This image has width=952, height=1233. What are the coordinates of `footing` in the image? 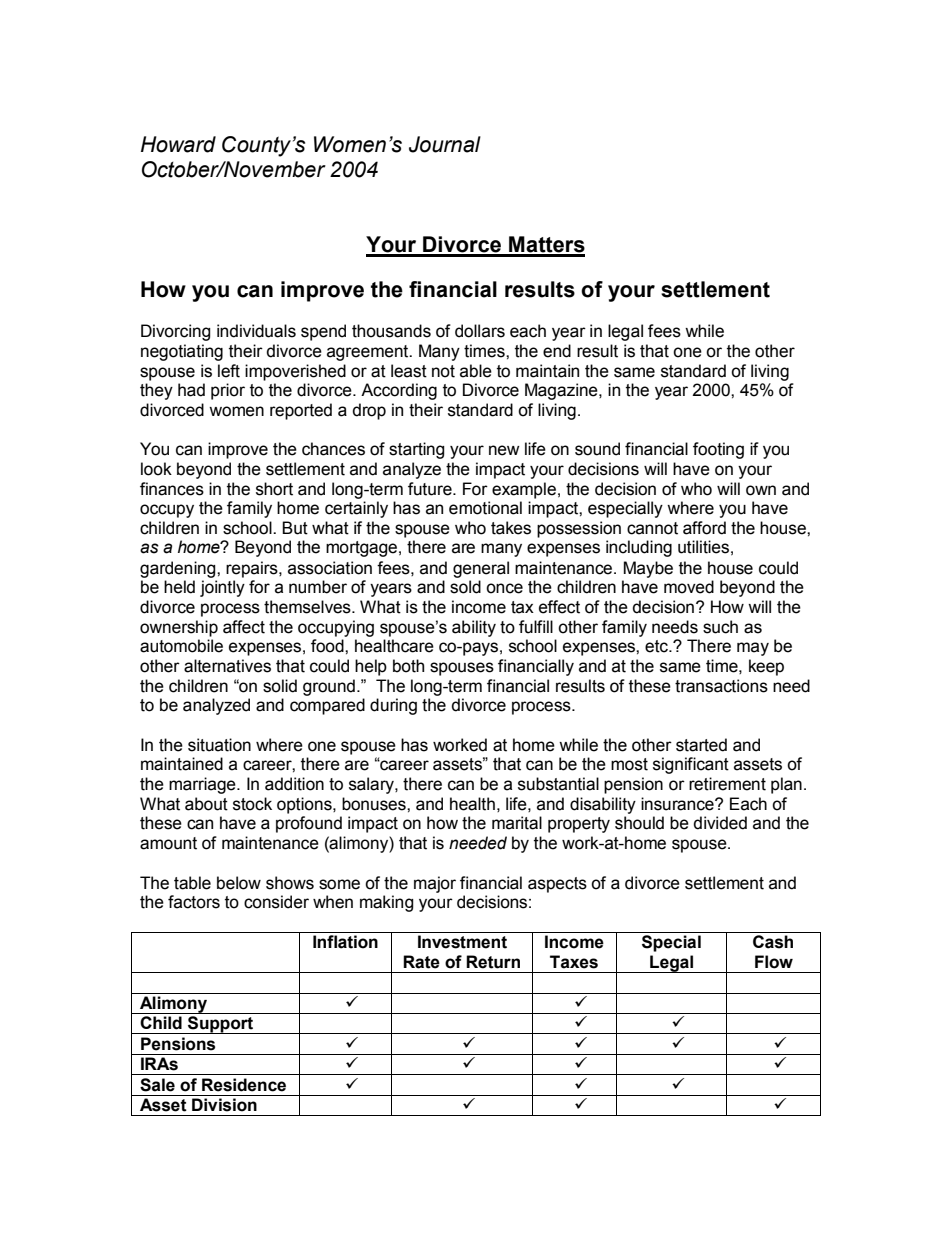 It's located at (718, 450).
